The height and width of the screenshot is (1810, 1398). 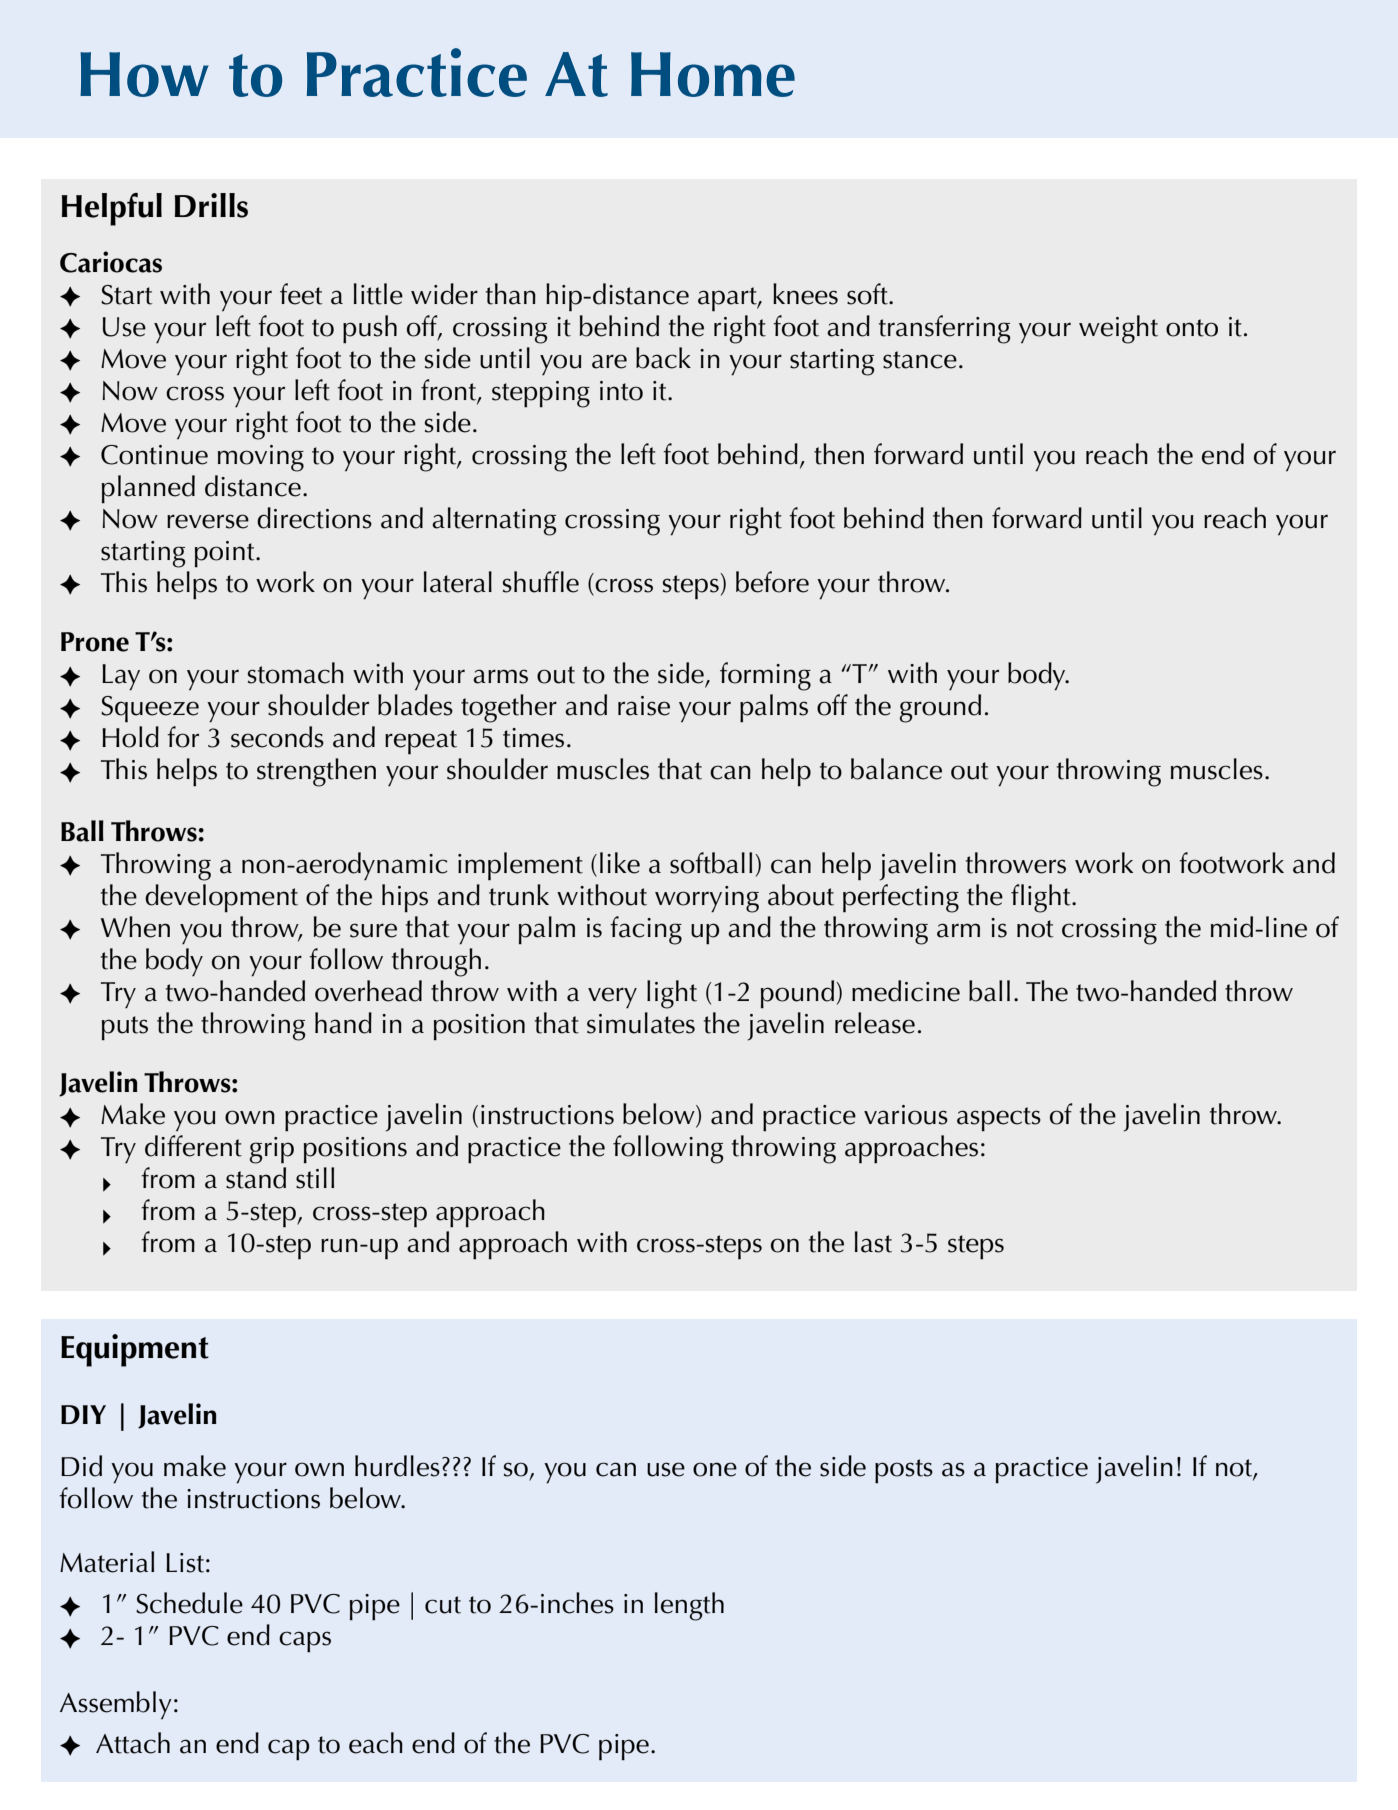 What do you see at coordinates (999, 1119) in the screenshot?
I see `aspects` at bounding box center [999, 1119].
